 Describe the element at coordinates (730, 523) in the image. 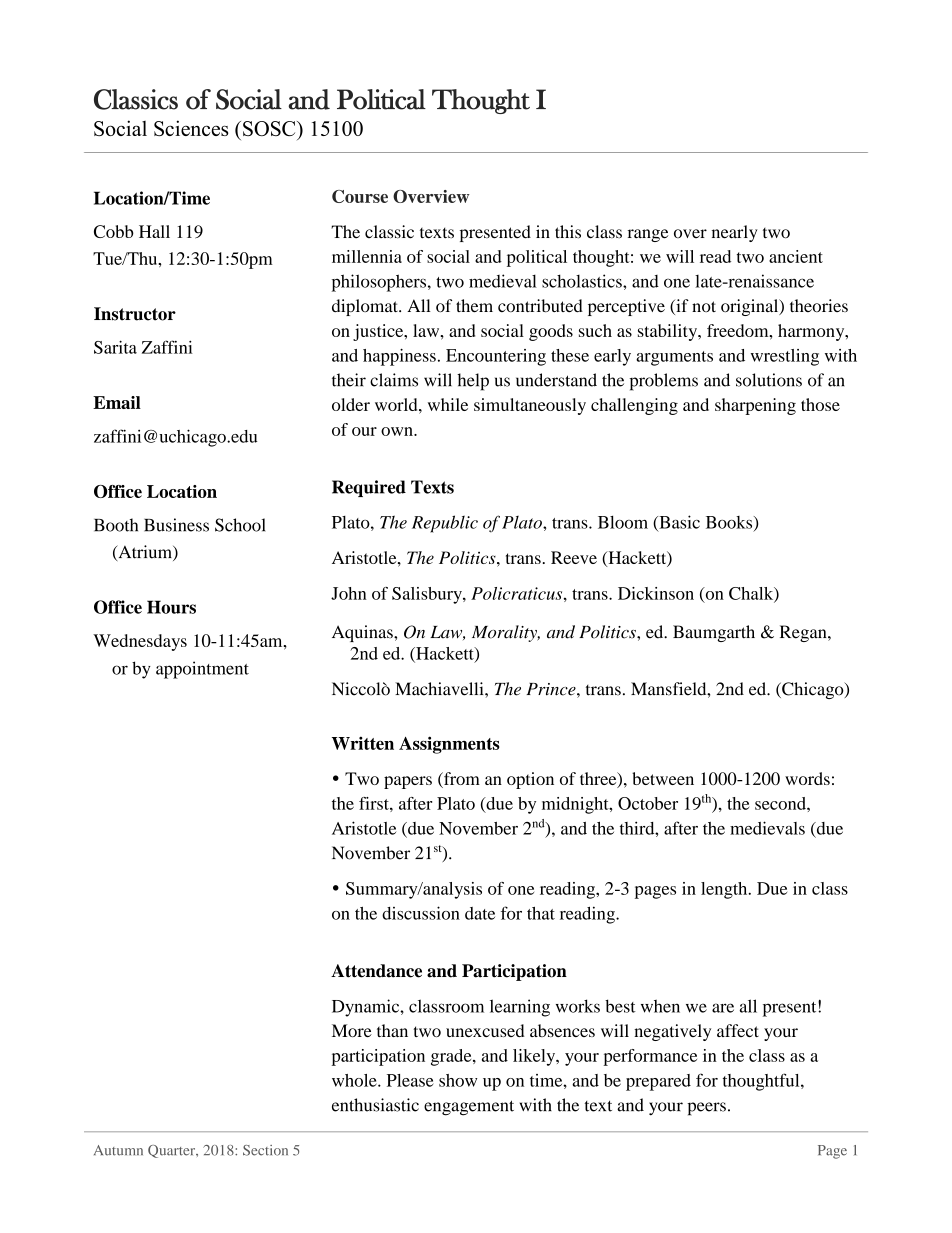

I see `Books` at that location.
